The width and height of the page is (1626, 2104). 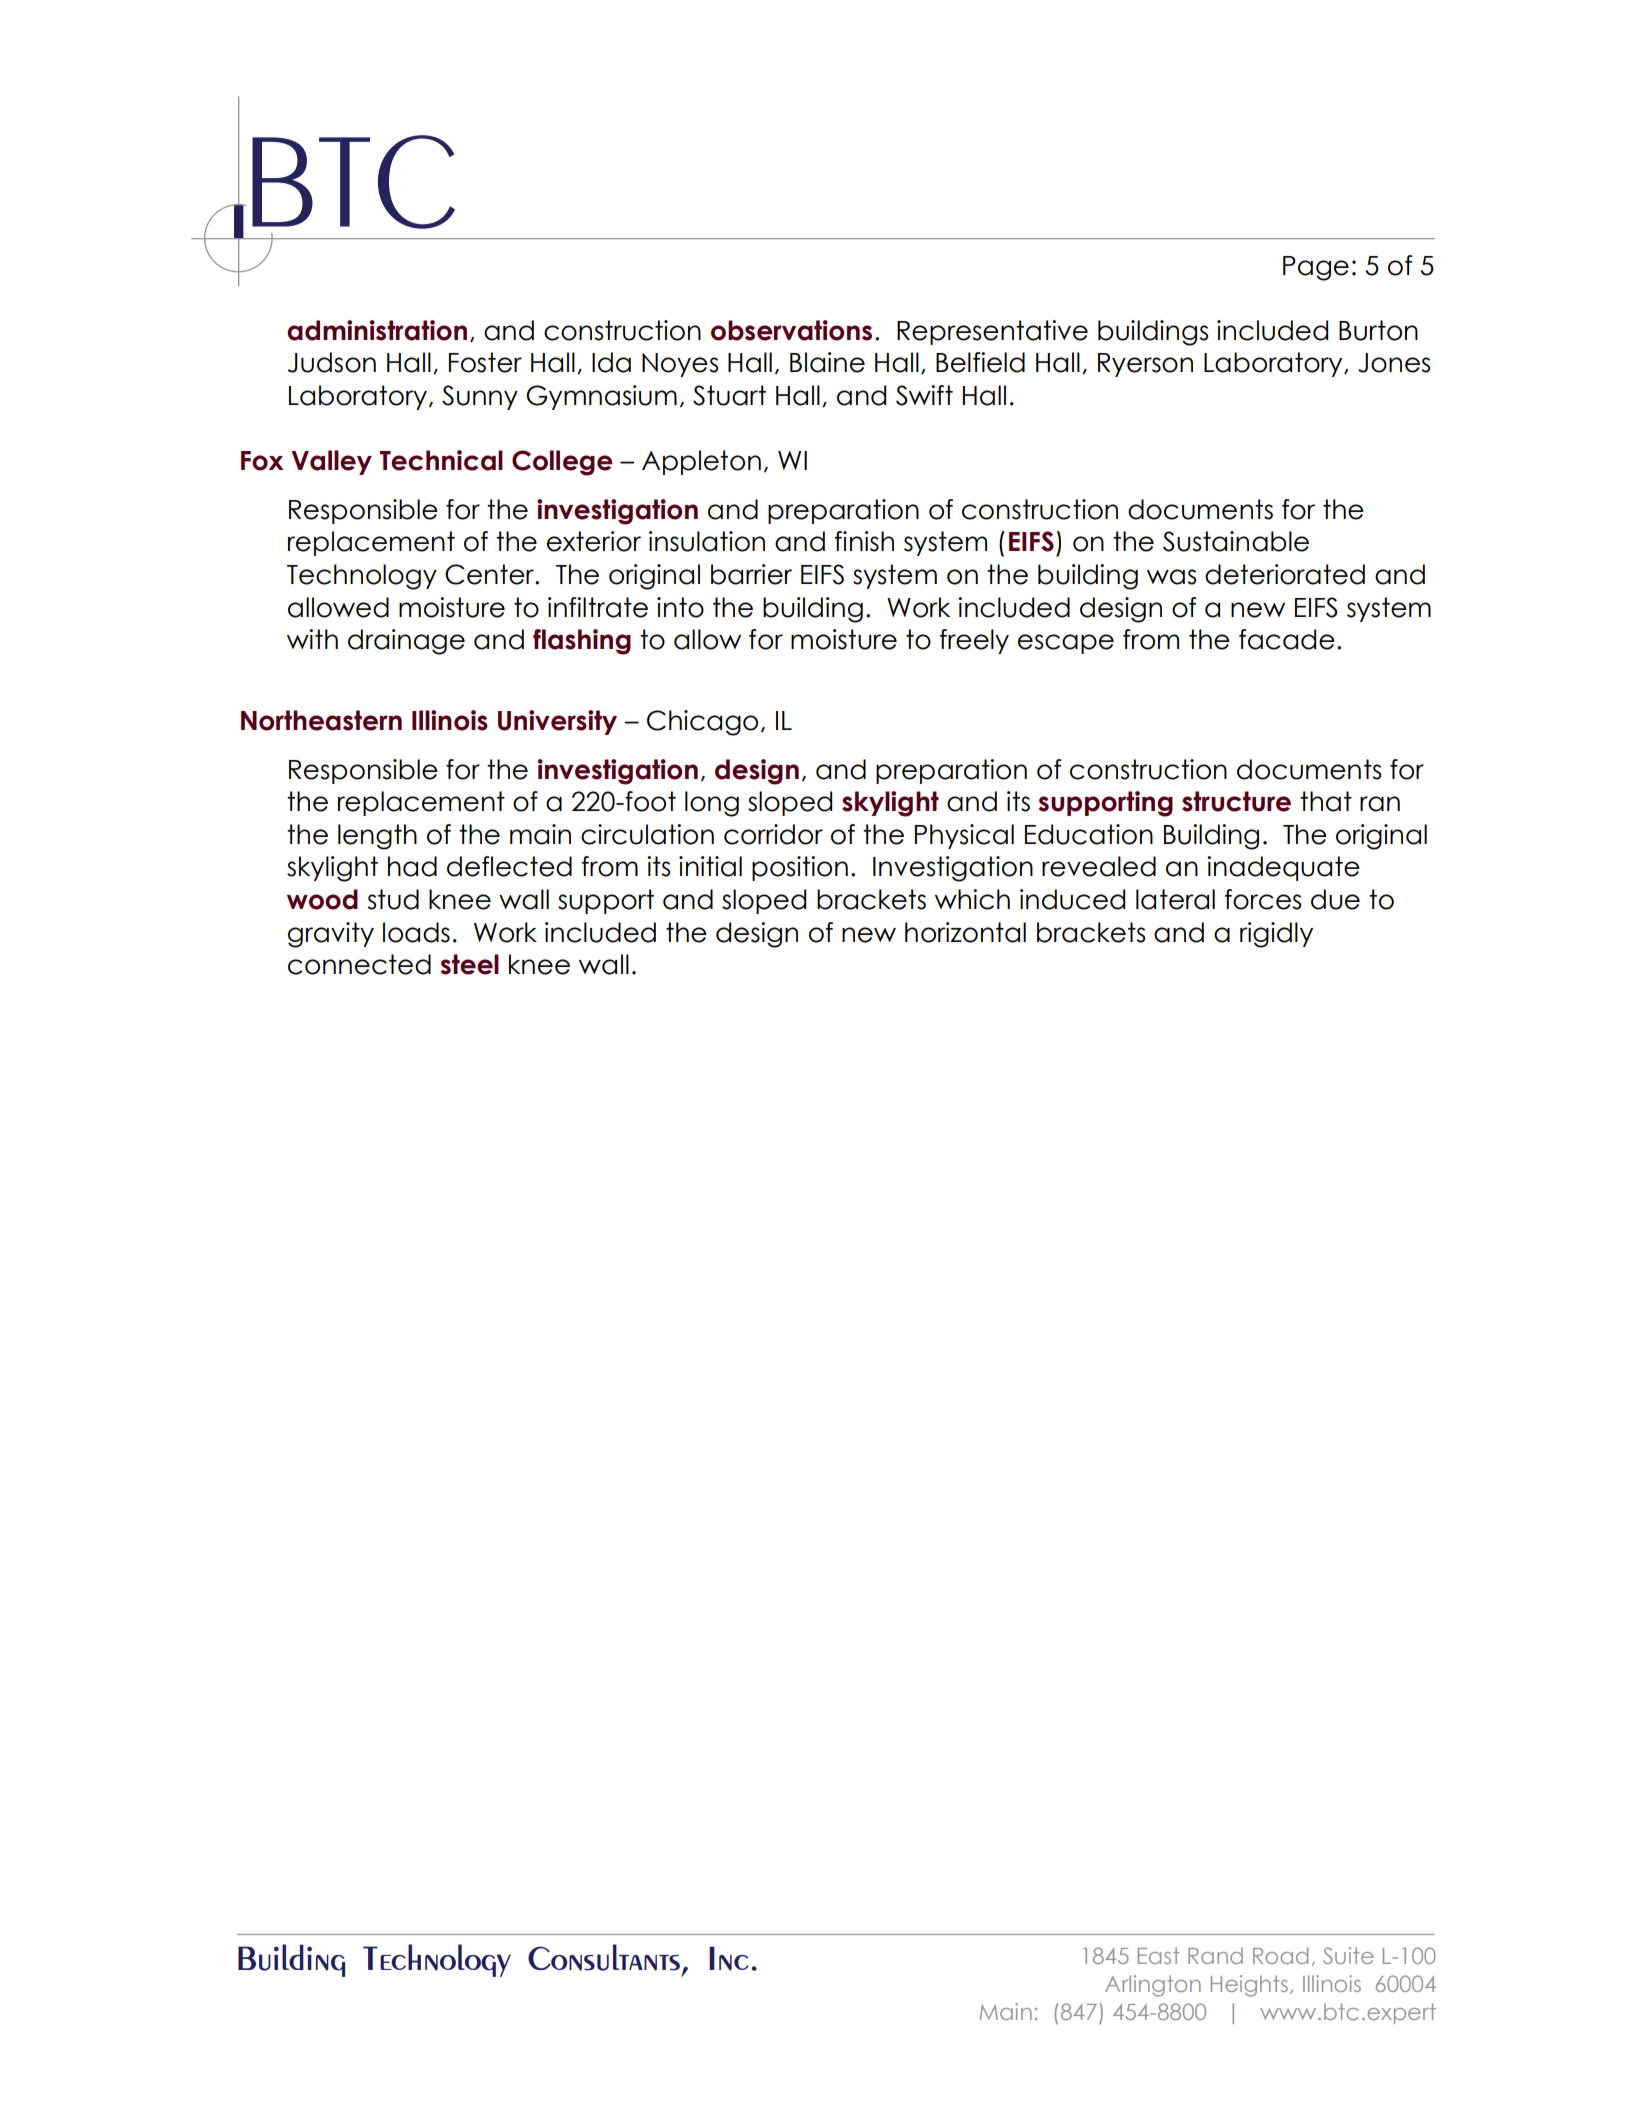 What do you see at coordinates (791, 330) in the page?
I see `observations` at bounding box center [791, 330].
